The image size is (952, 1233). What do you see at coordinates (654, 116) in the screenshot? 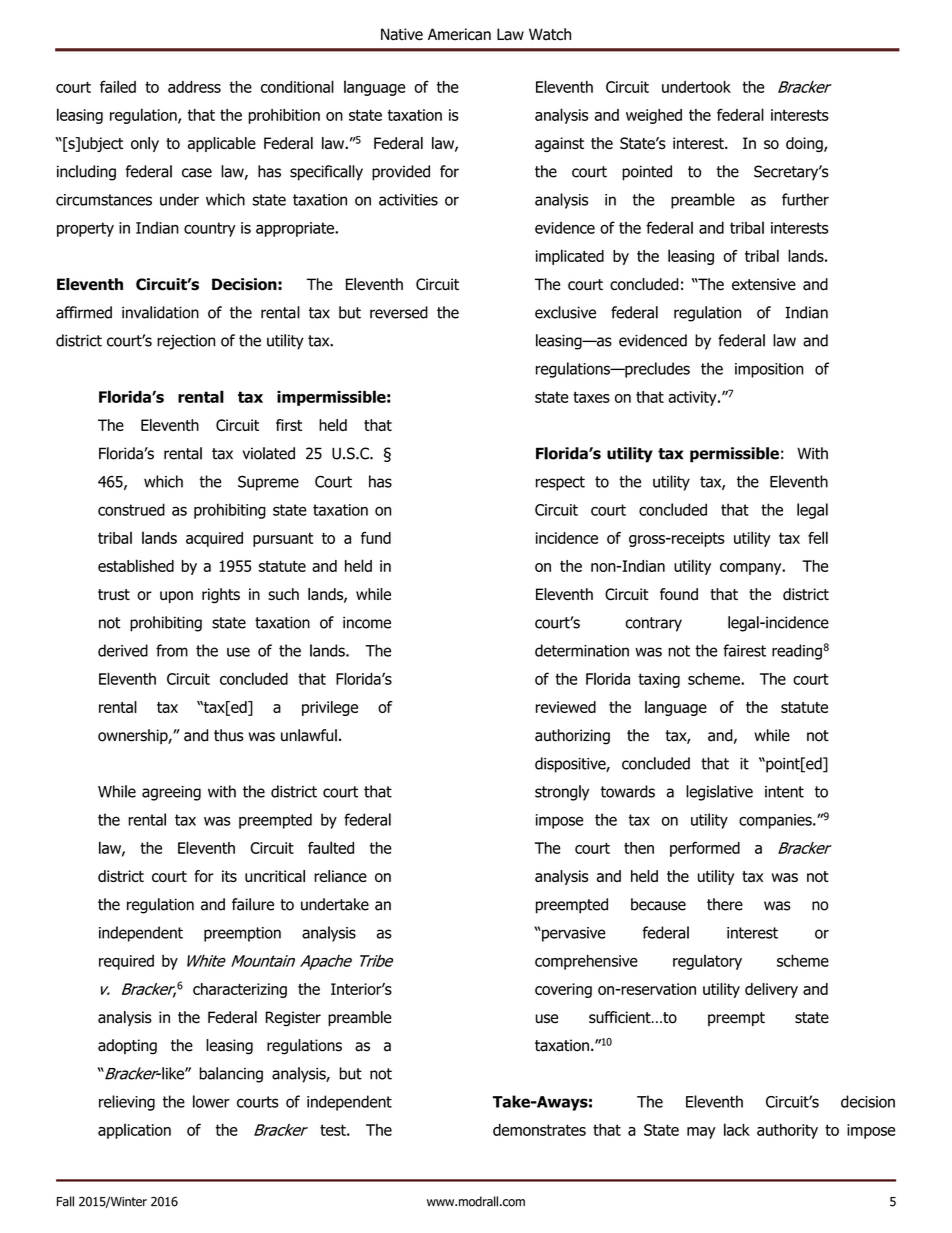
I see `weighed` at bounding box center [654, 116].
